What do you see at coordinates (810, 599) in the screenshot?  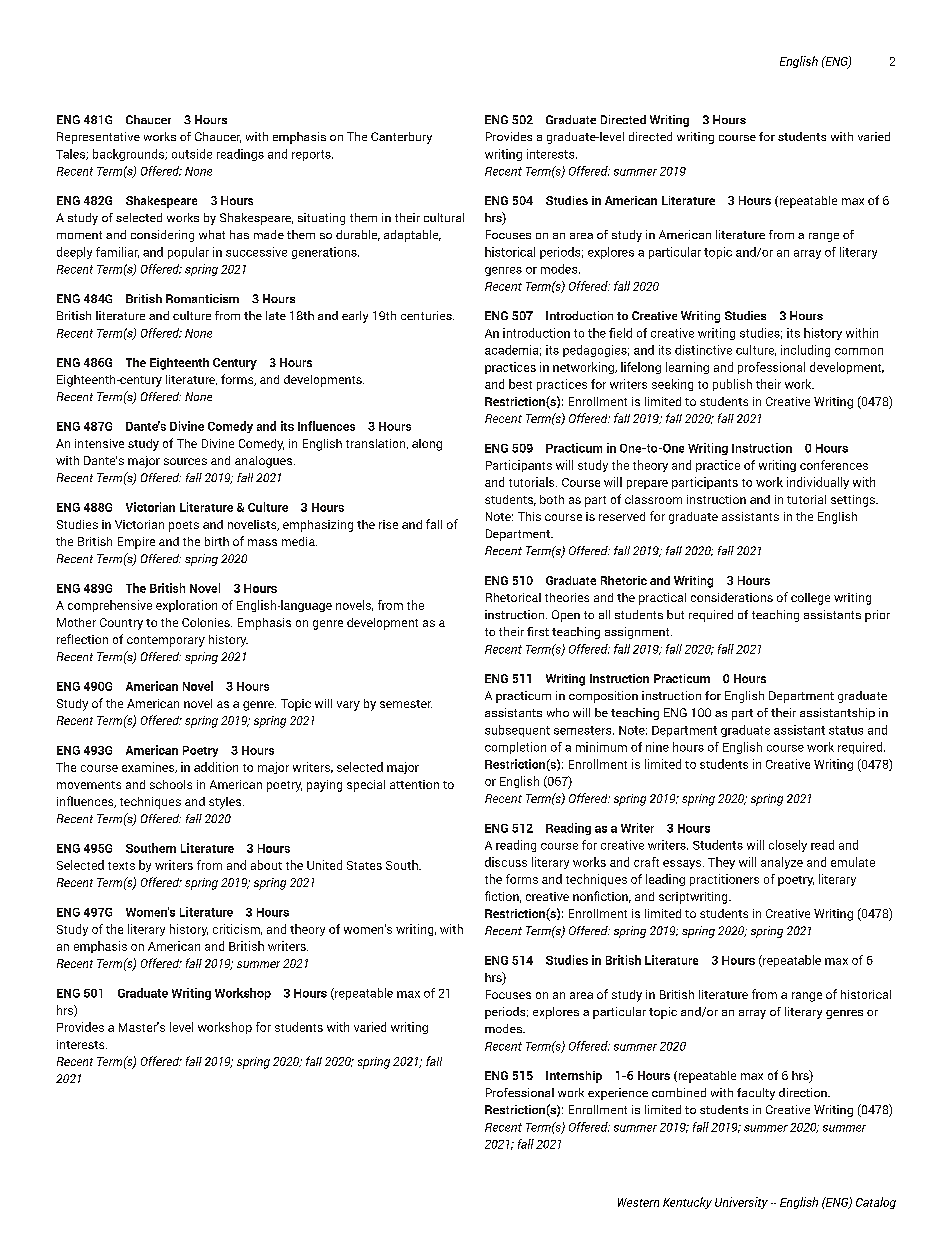 I see `college` at bounding box center [810, 599].
